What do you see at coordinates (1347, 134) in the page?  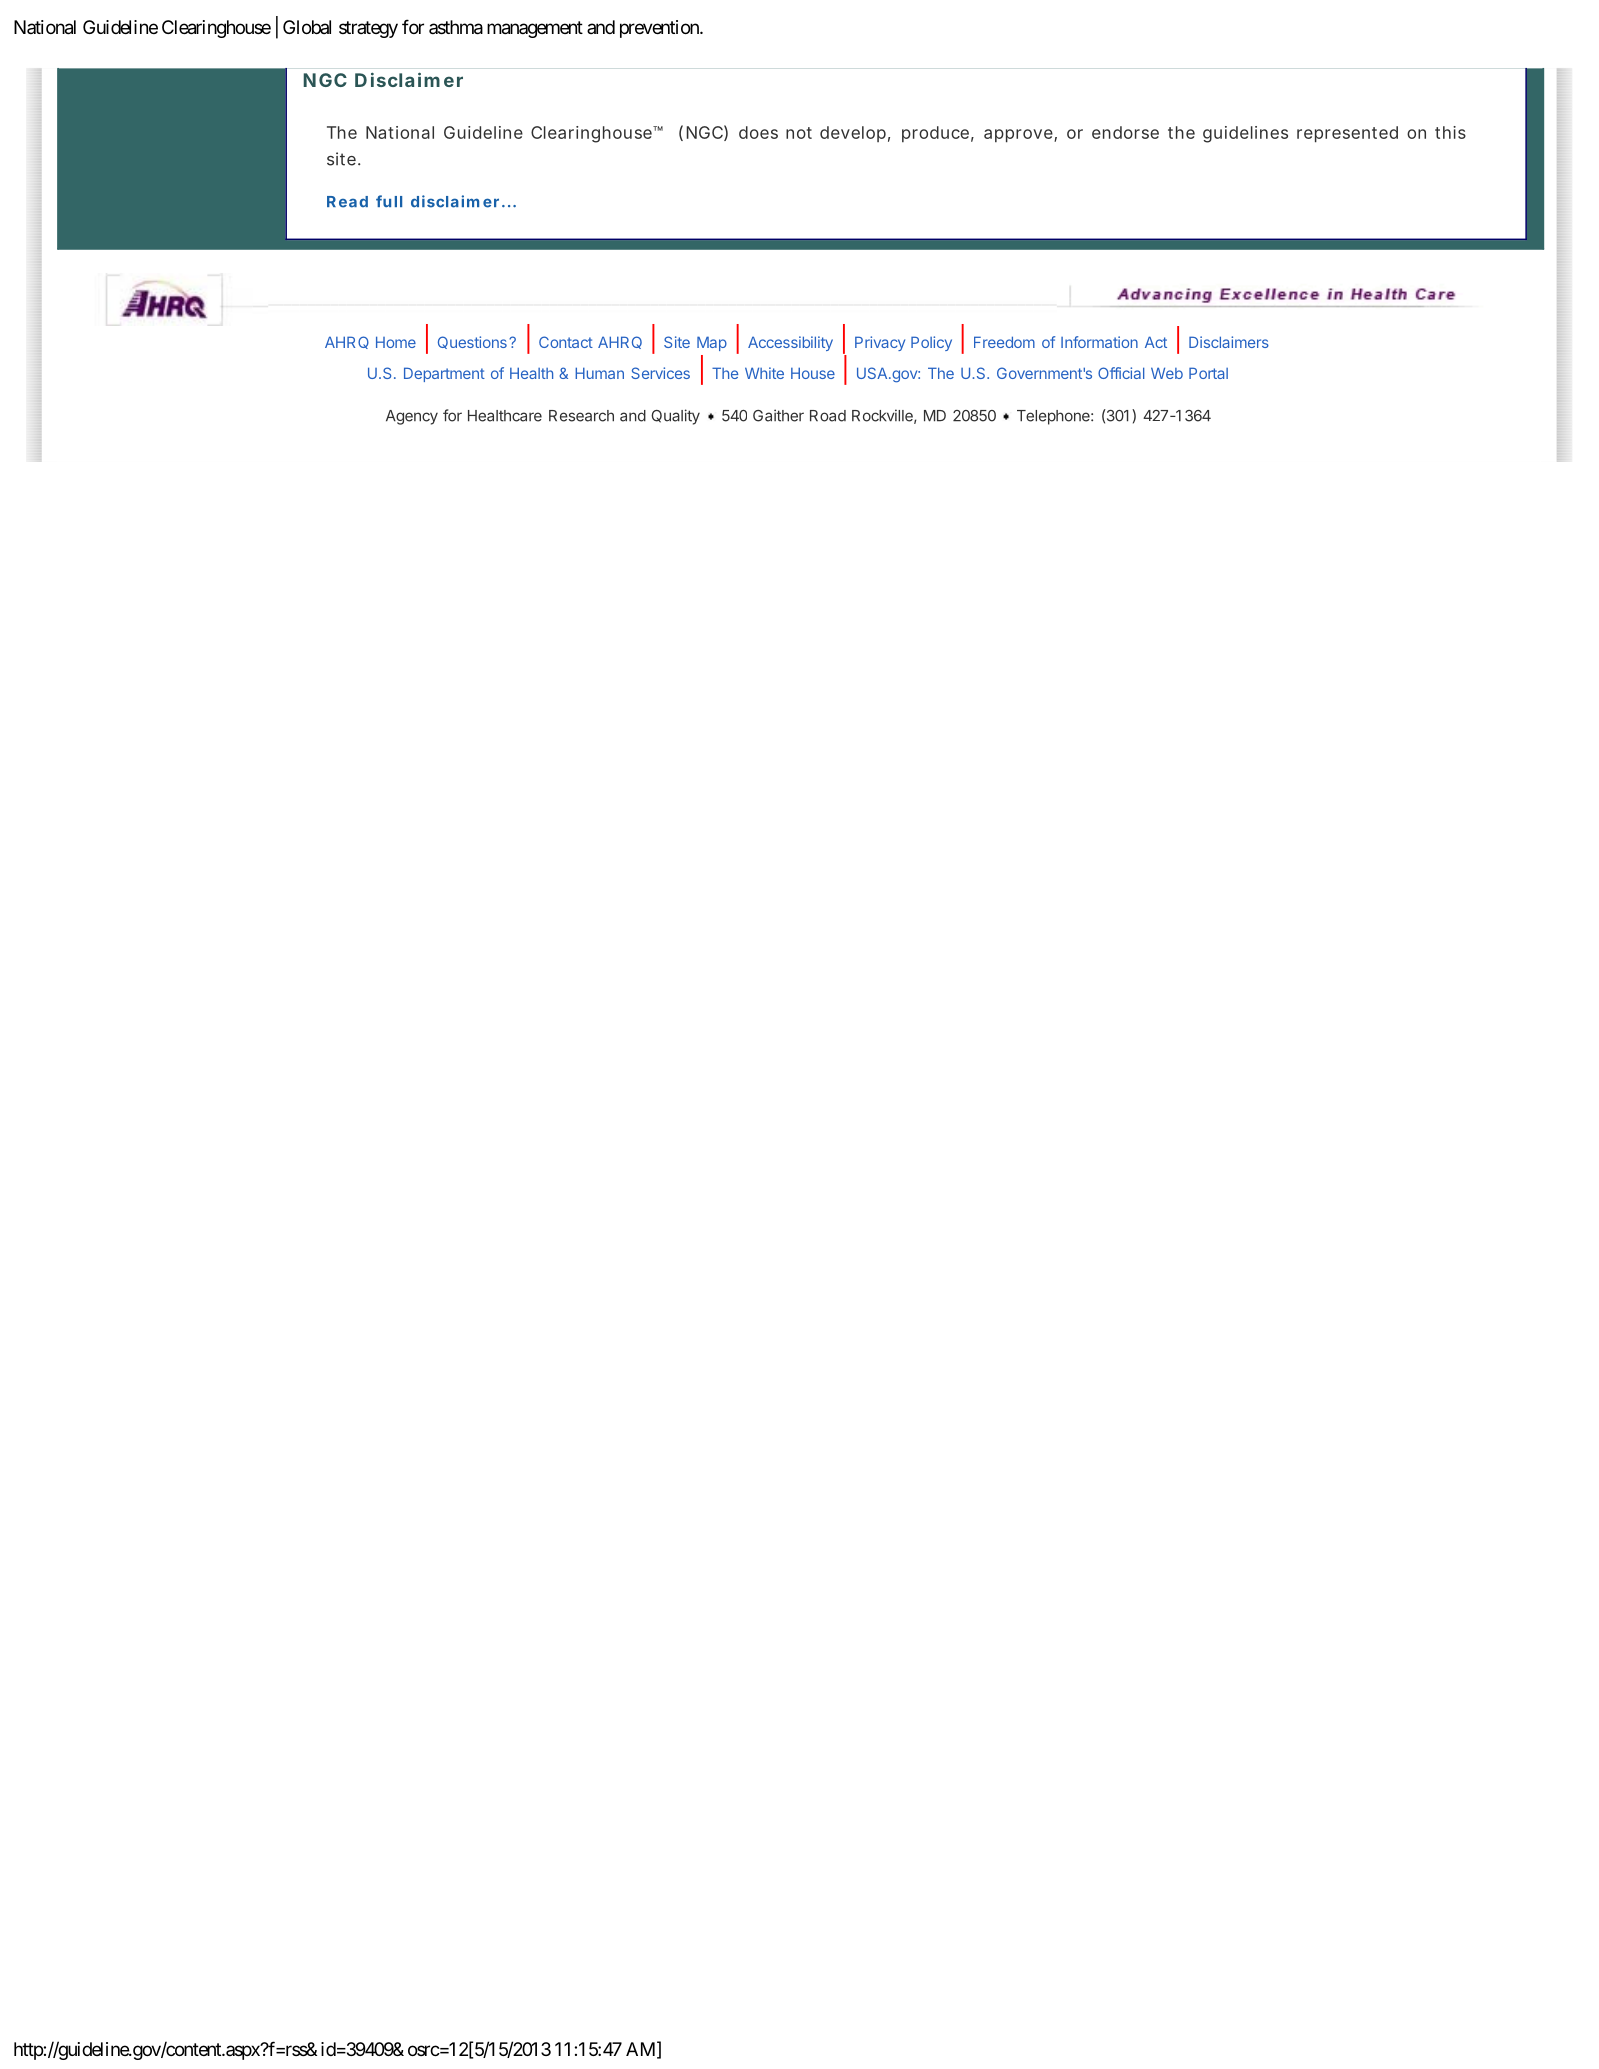 I see `represented` at bounding box center [1347, 134].
